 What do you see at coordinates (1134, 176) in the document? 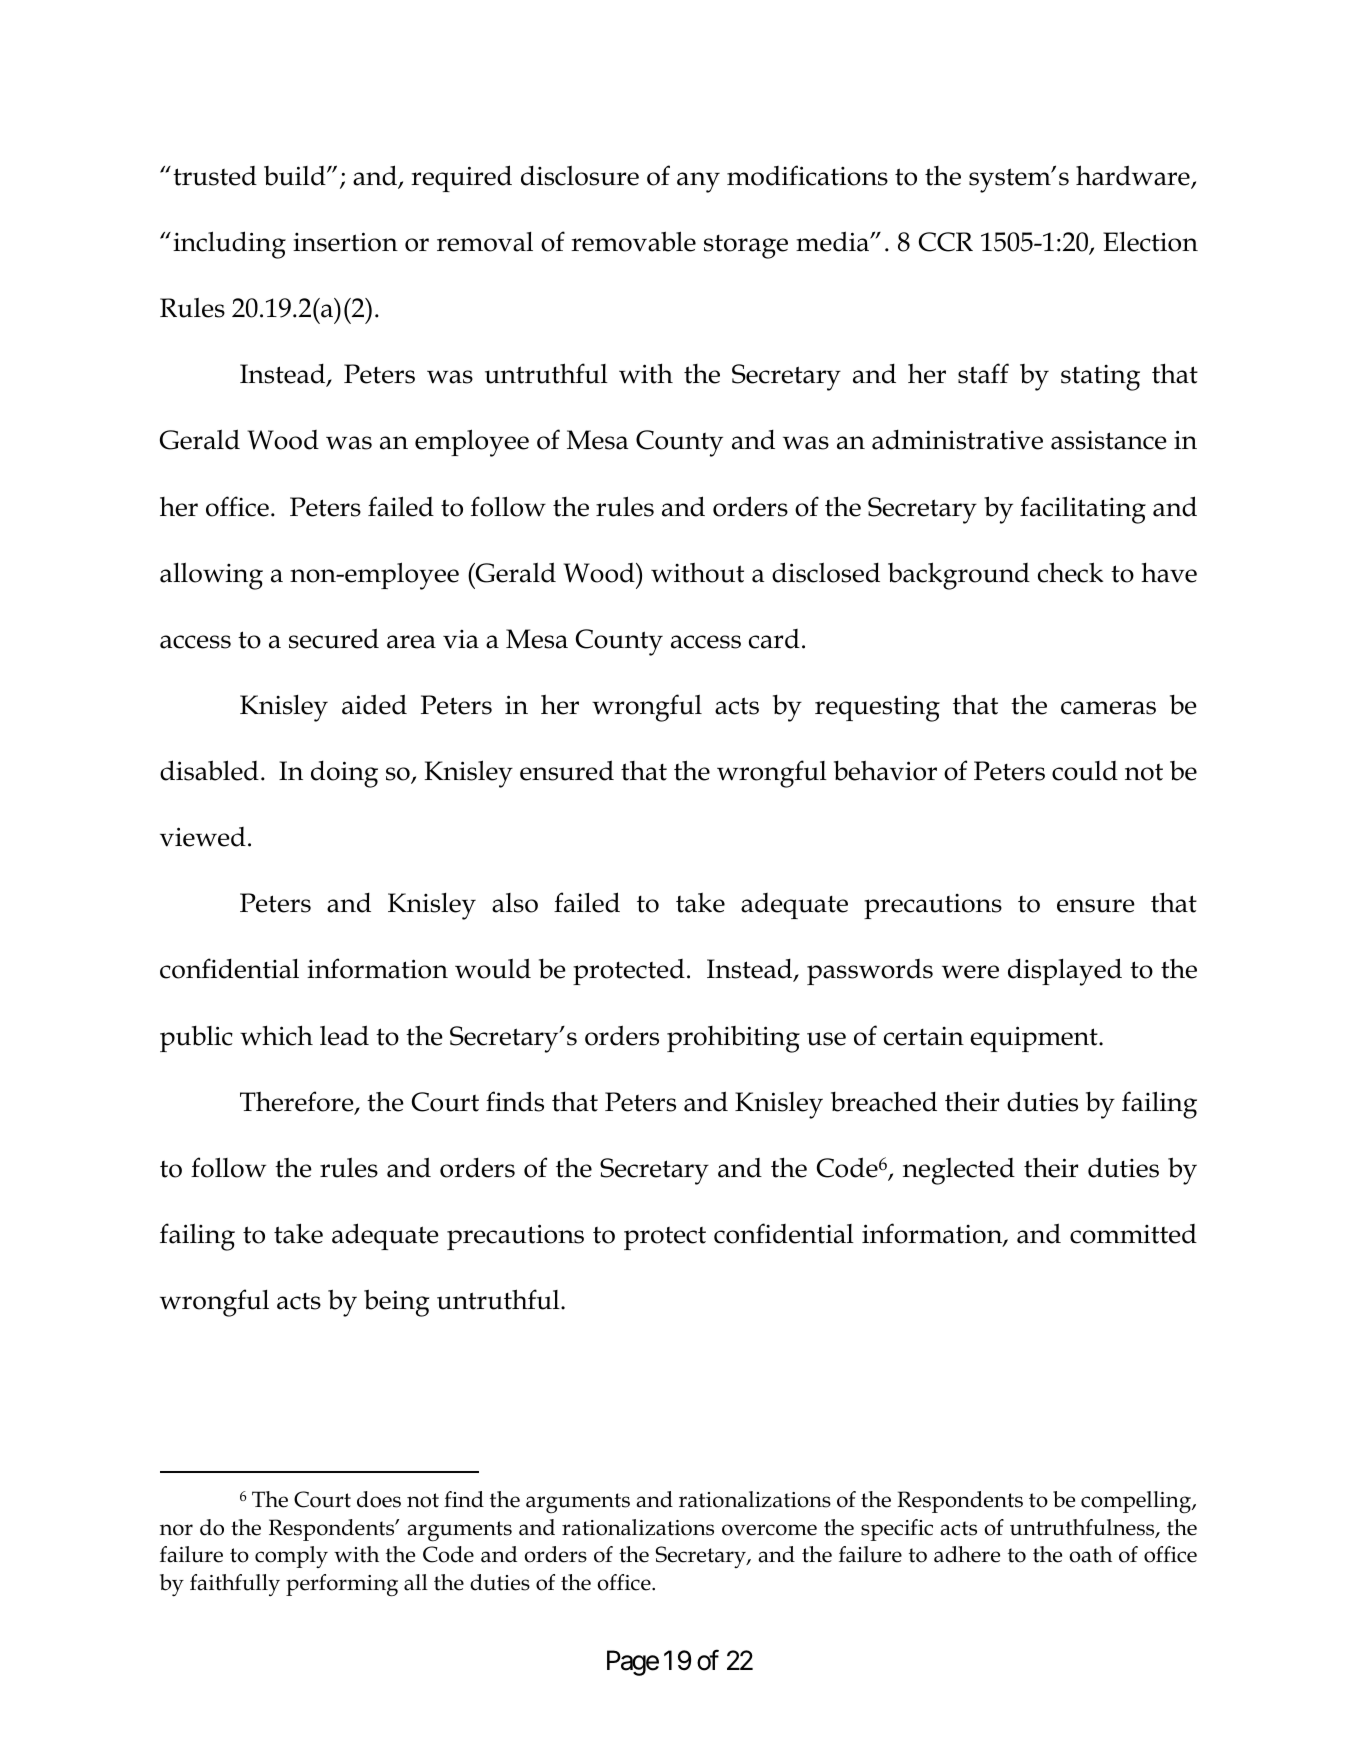
I see `hardware` at bounding box center [1134, 176].
